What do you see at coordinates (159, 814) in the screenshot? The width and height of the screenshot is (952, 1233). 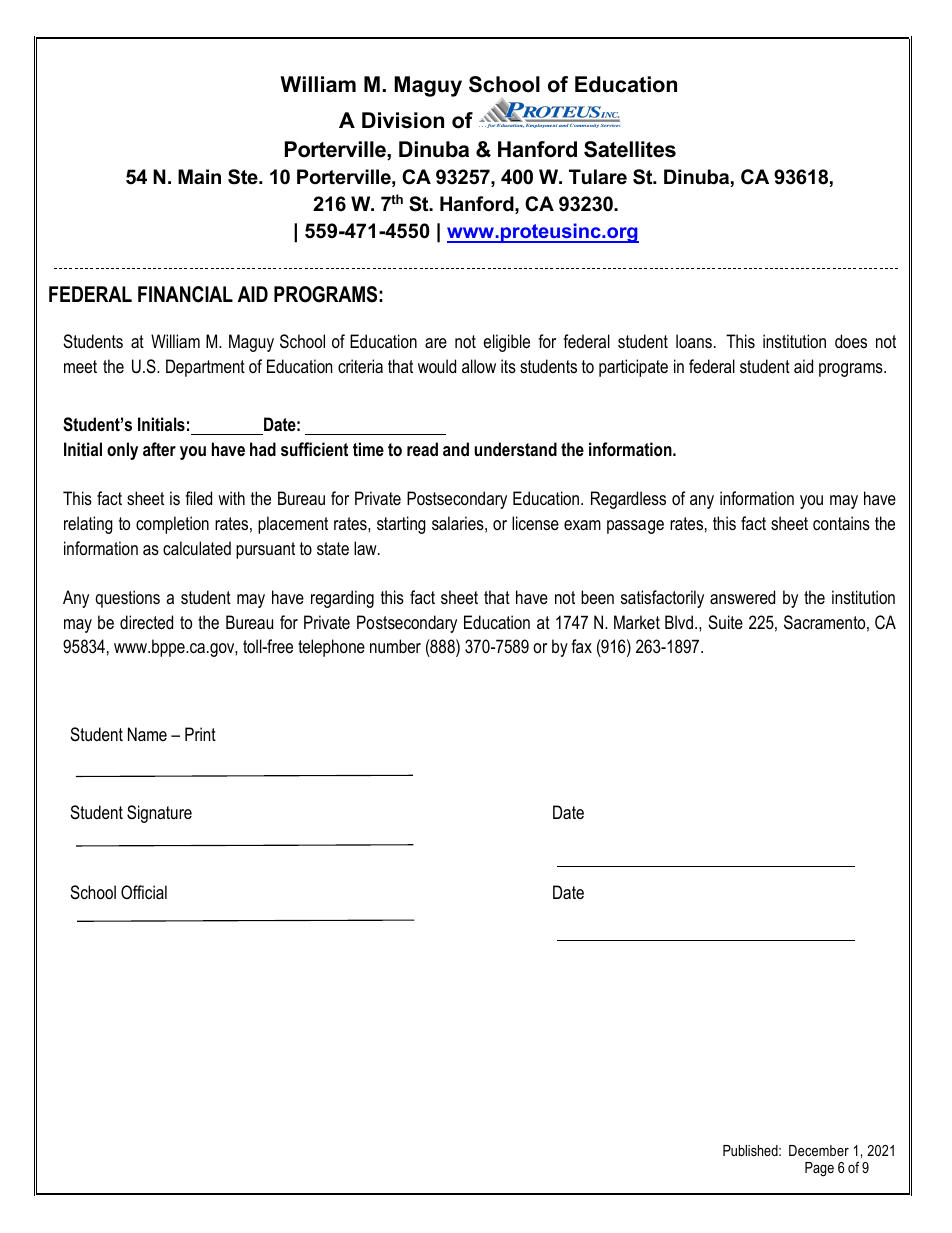 I see `Signature` at bounding box center [159, 814].
